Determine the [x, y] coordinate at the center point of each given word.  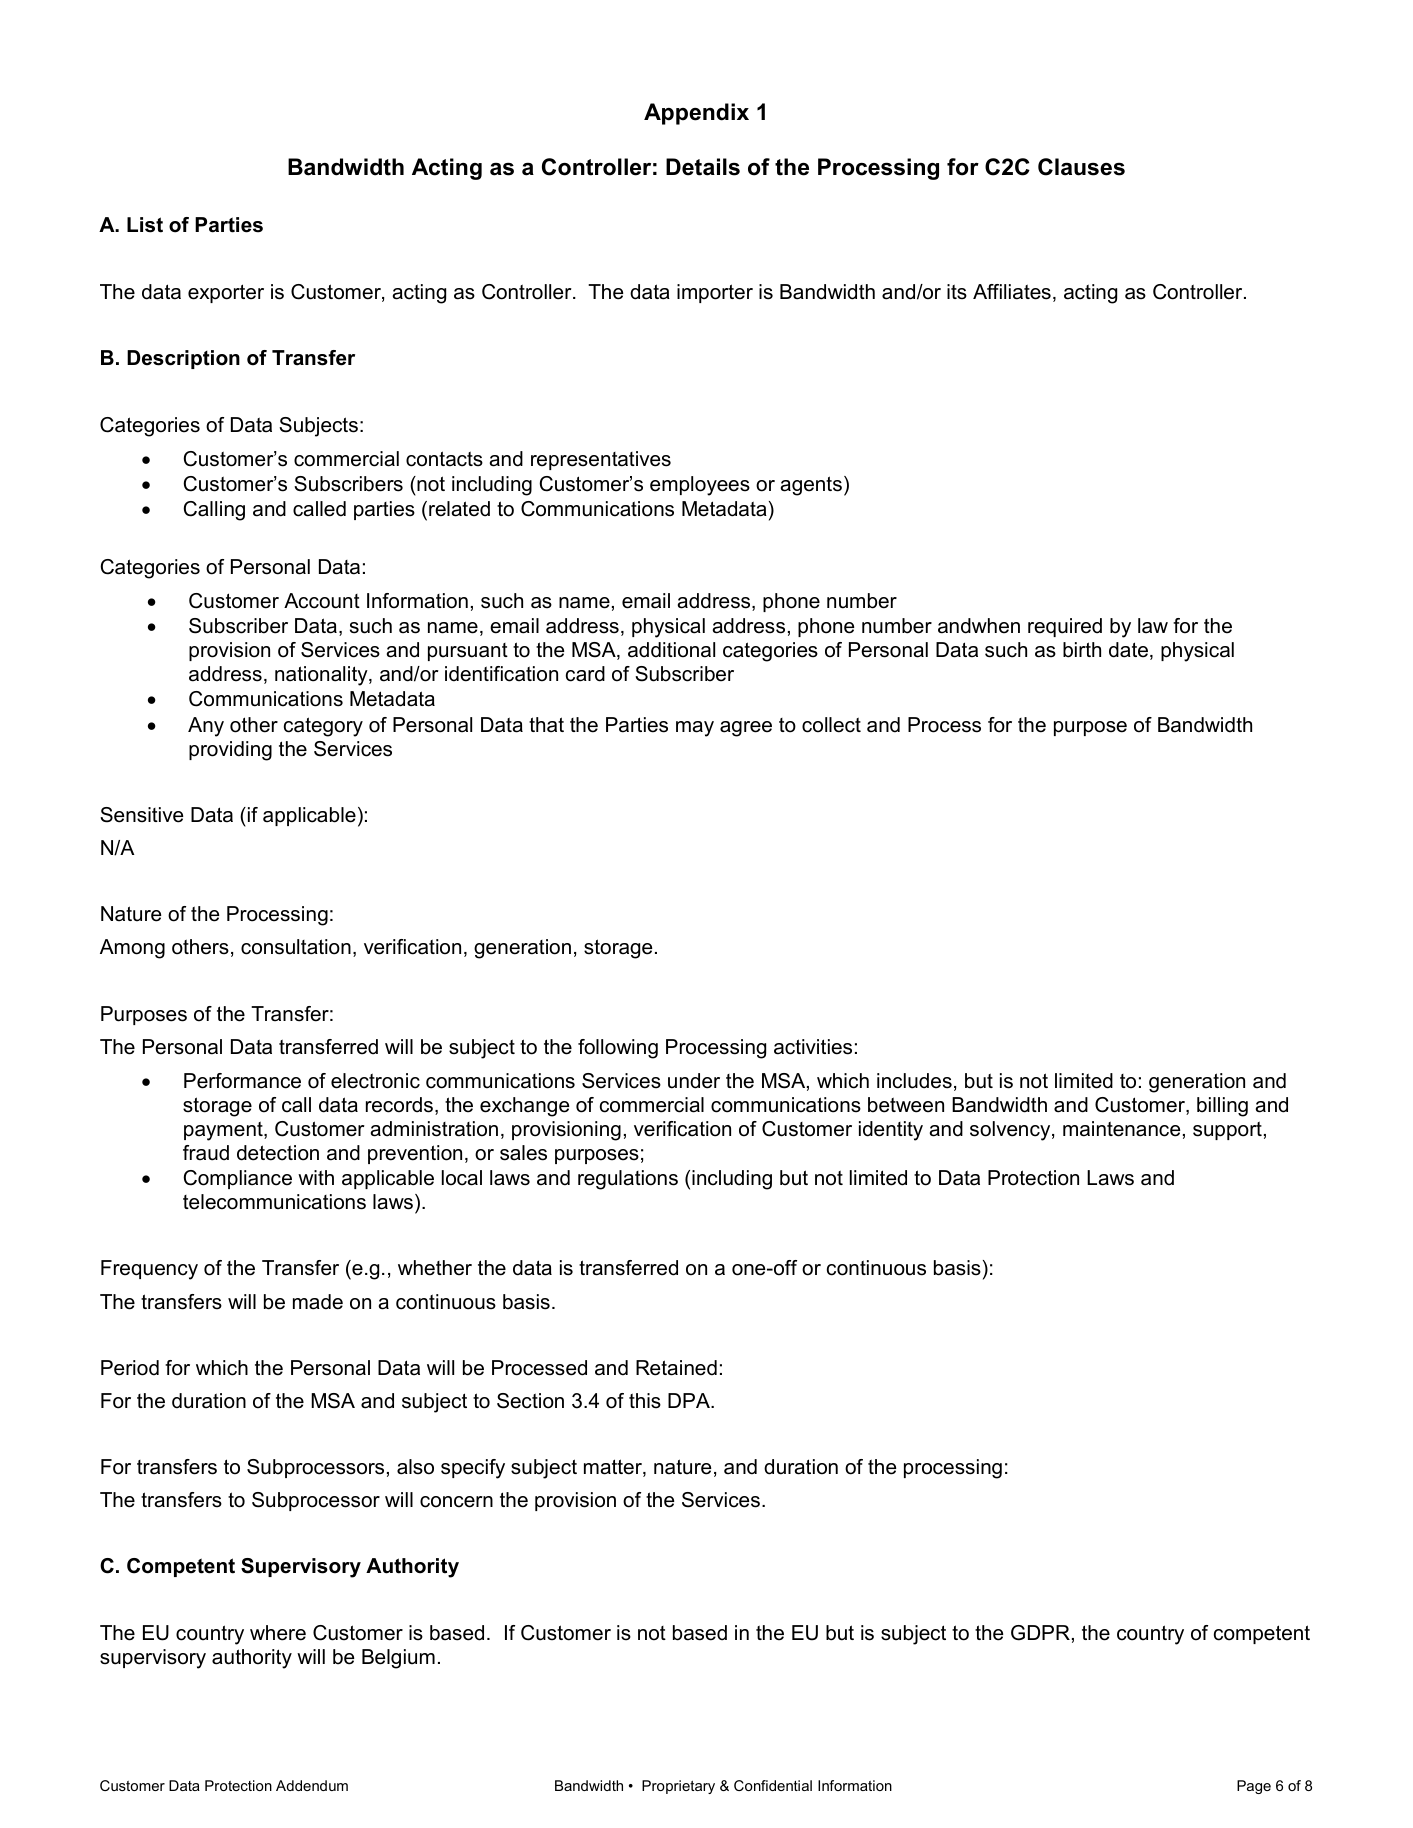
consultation [296, 947]
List [145, 225]
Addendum [312, 1785]
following [618, 1049]
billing [1222, 1107]
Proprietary [678, 1787]
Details [703, 167]
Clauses [1081, 167]
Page [1254, 1787]
